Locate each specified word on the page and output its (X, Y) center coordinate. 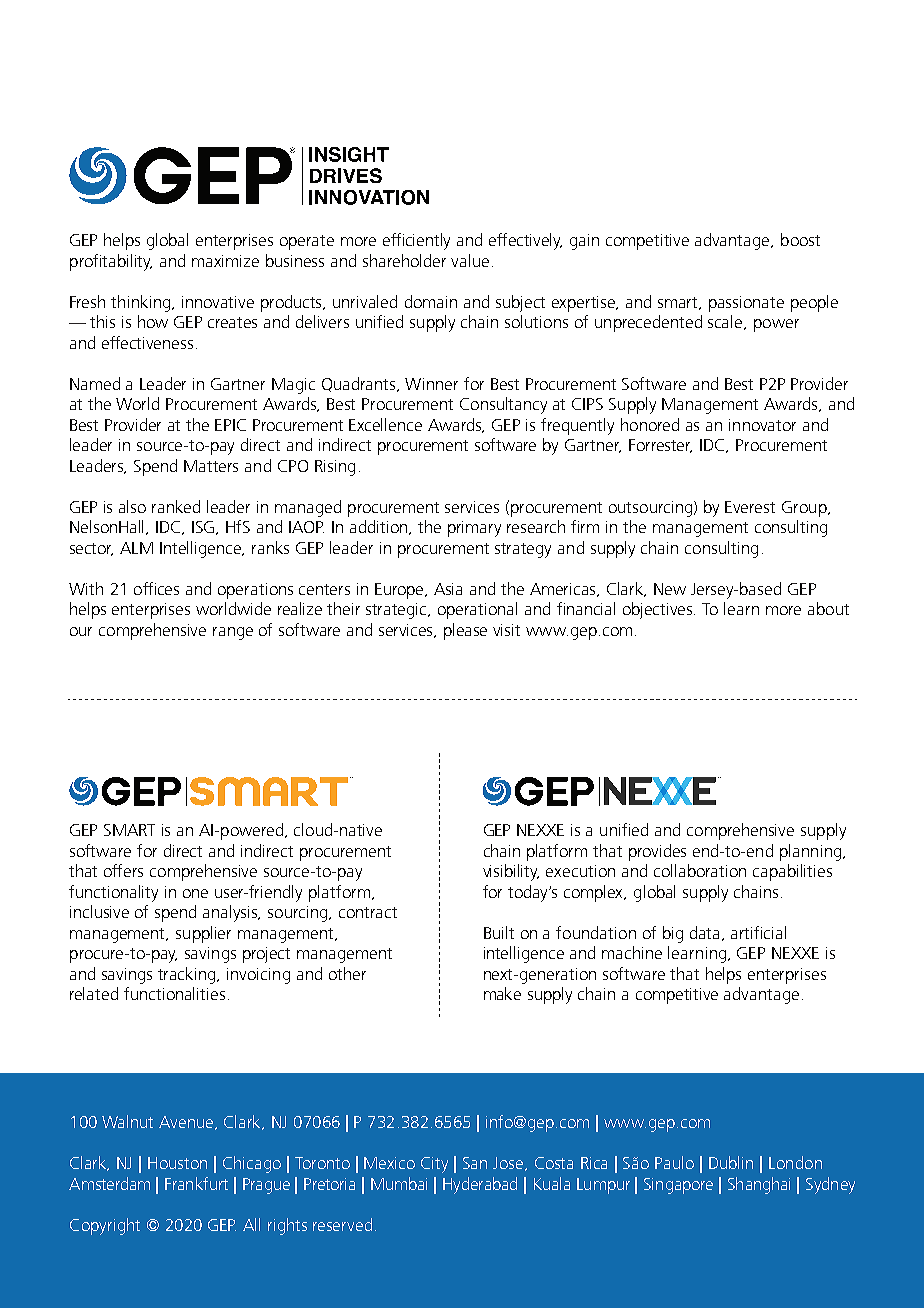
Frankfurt (196, 1183)
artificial (758, 932)
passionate (746, 304)
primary (474, 529)
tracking (188, 975)
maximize (225, 261)
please (465, 631)
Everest (750, 507)
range (233, 633)
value (470, 260)
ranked (176, 506)
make (502, 993)
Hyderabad (480, 1185)
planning (812, 852)
